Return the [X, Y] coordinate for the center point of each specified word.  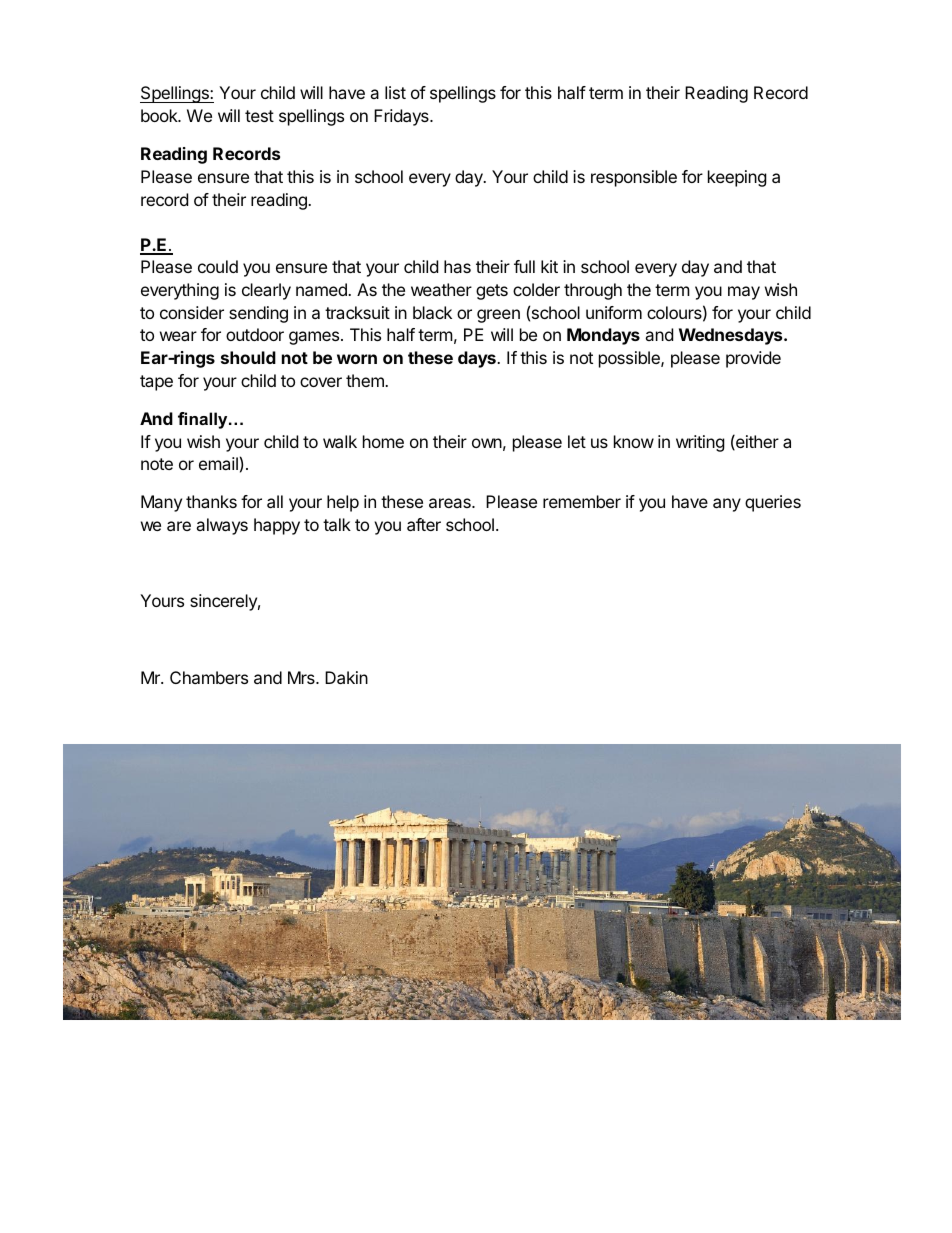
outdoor [255, 334]
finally [204, 420]
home [383, 441]
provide [753, 359]
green [498, 316]
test [259, 116]
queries [773, 503]
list [395, 92]
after [424, 524]
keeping [737, 178]
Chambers [209, 677]
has [457, 266]
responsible [634, 178]
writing [700, 443]
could [218, 266]
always [222, 526]
